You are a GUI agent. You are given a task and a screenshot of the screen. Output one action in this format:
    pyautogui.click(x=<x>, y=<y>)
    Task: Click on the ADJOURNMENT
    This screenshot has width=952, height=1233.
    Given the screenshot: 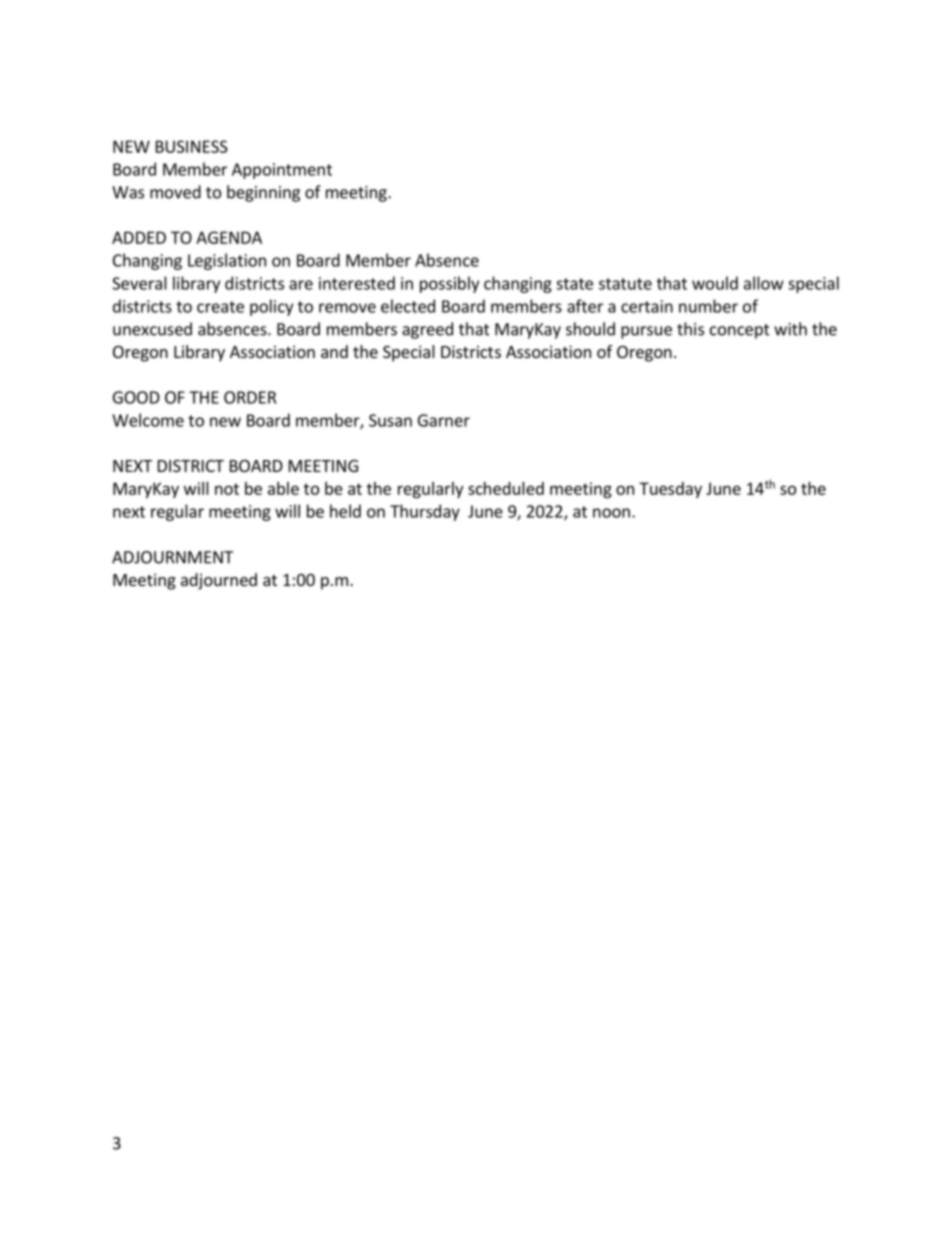 What is the action you would take?
    pyautogui.click(x=172, y=557)
